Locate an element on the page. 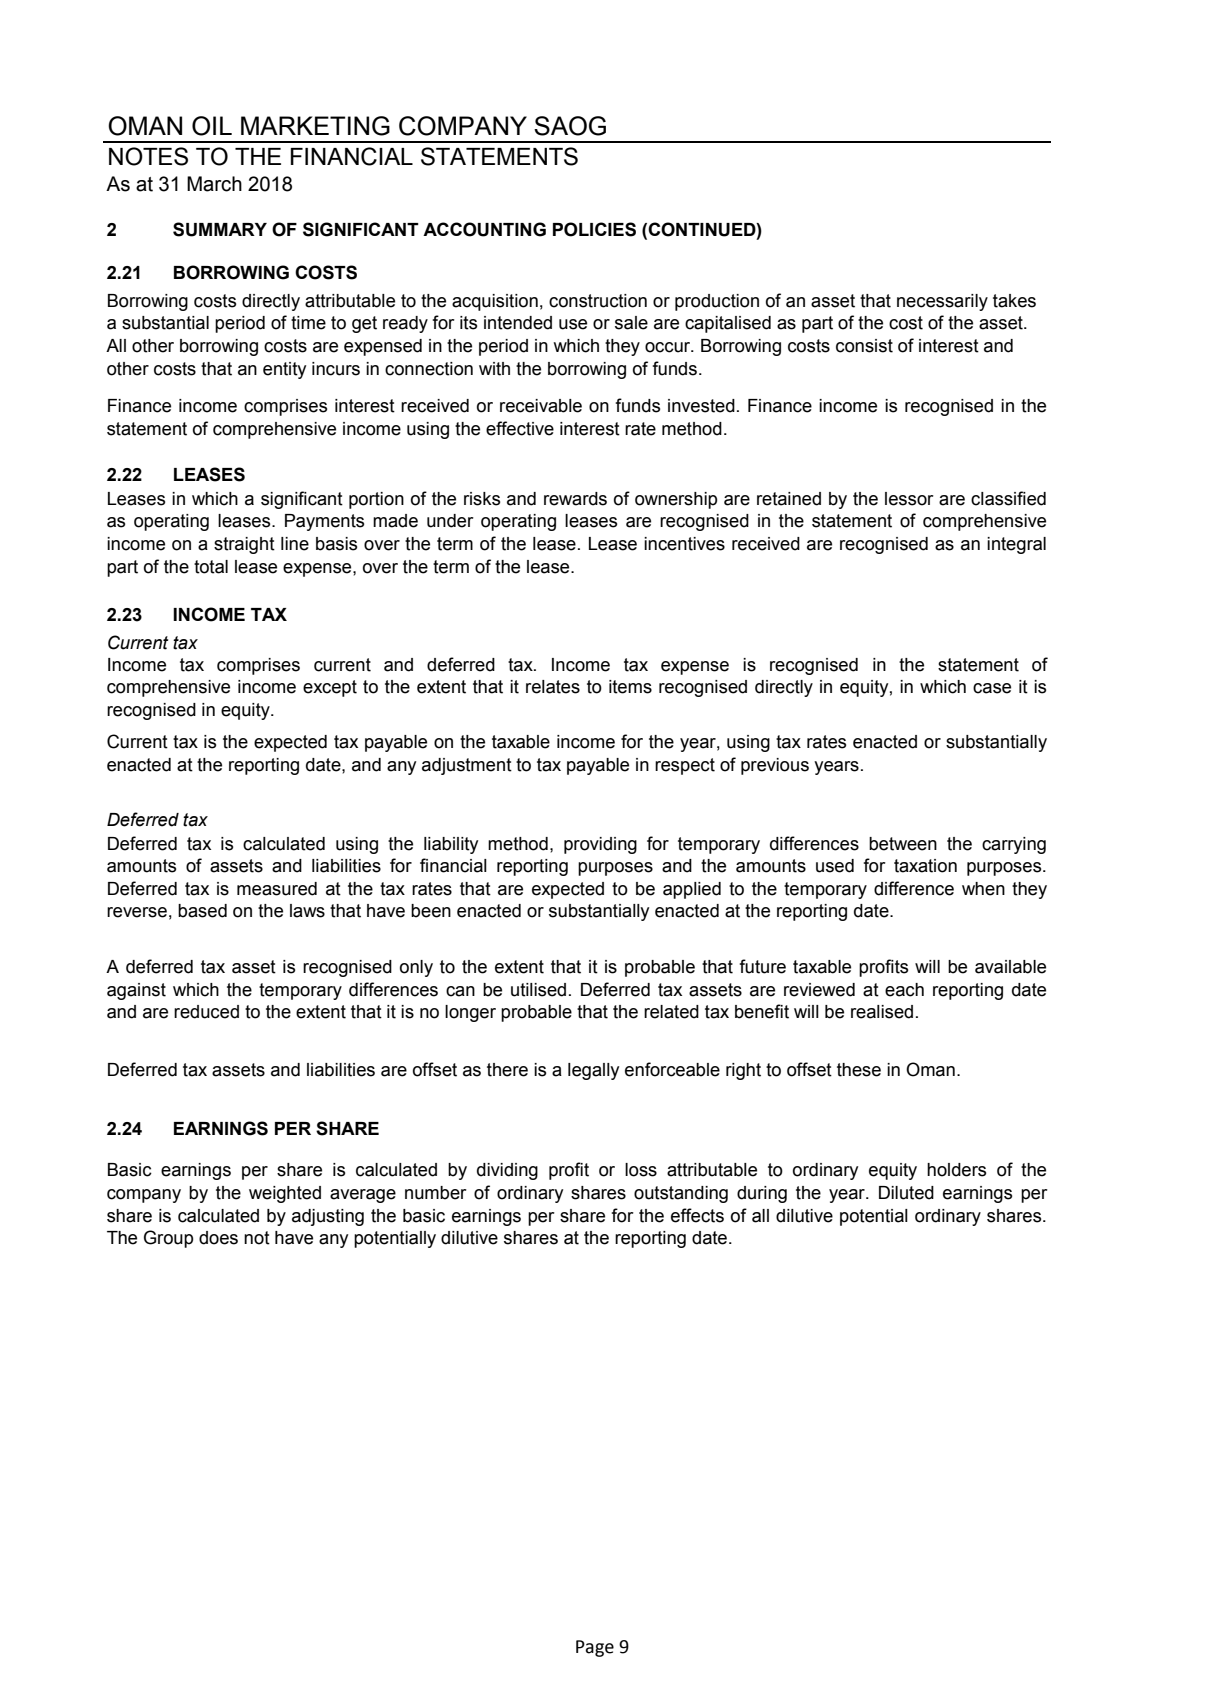 The image size is (1206, 1706). Page is located at coordinates (595, 1648).
